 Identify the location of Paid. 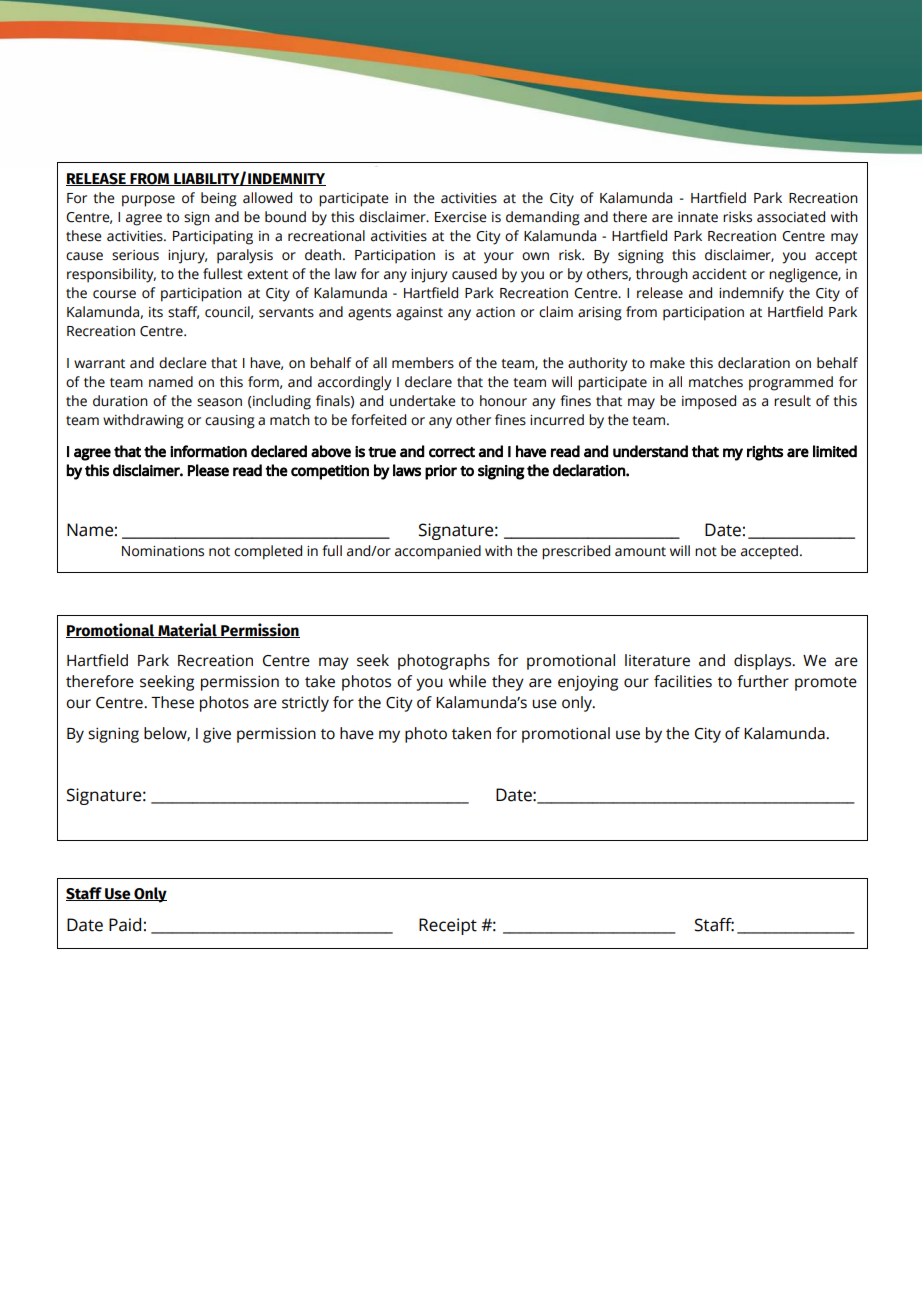
(125, 925).
